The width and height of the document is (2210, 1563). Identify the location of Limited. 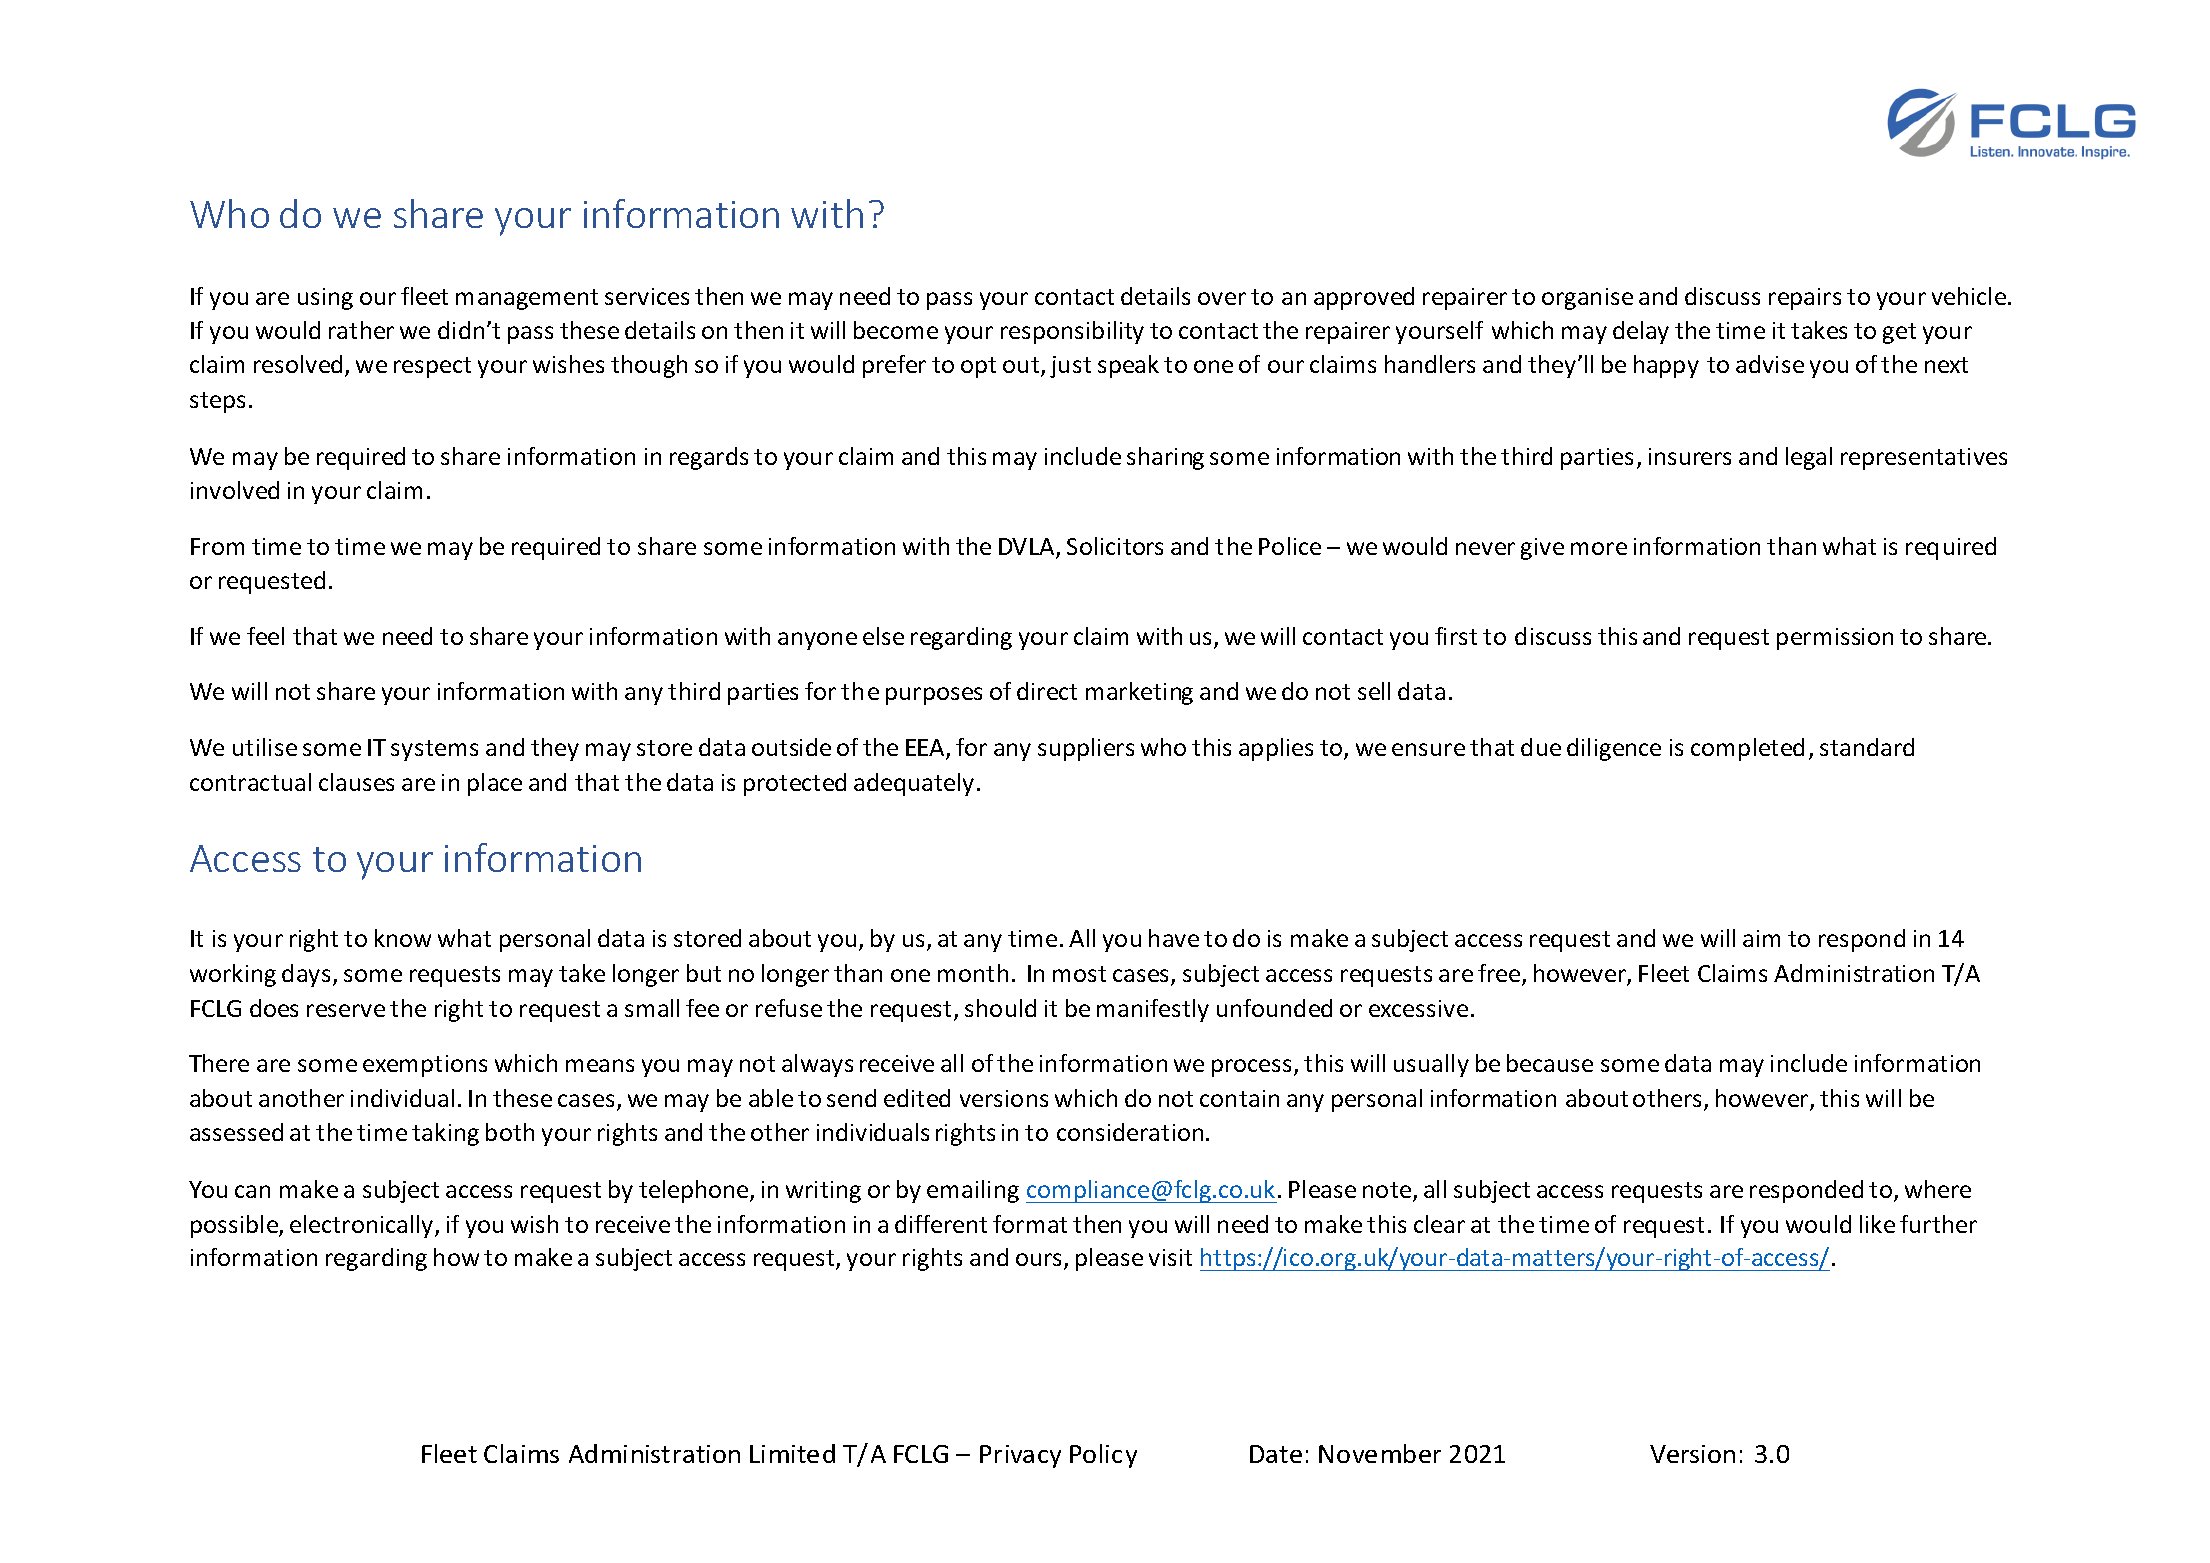
(792, 1453).
